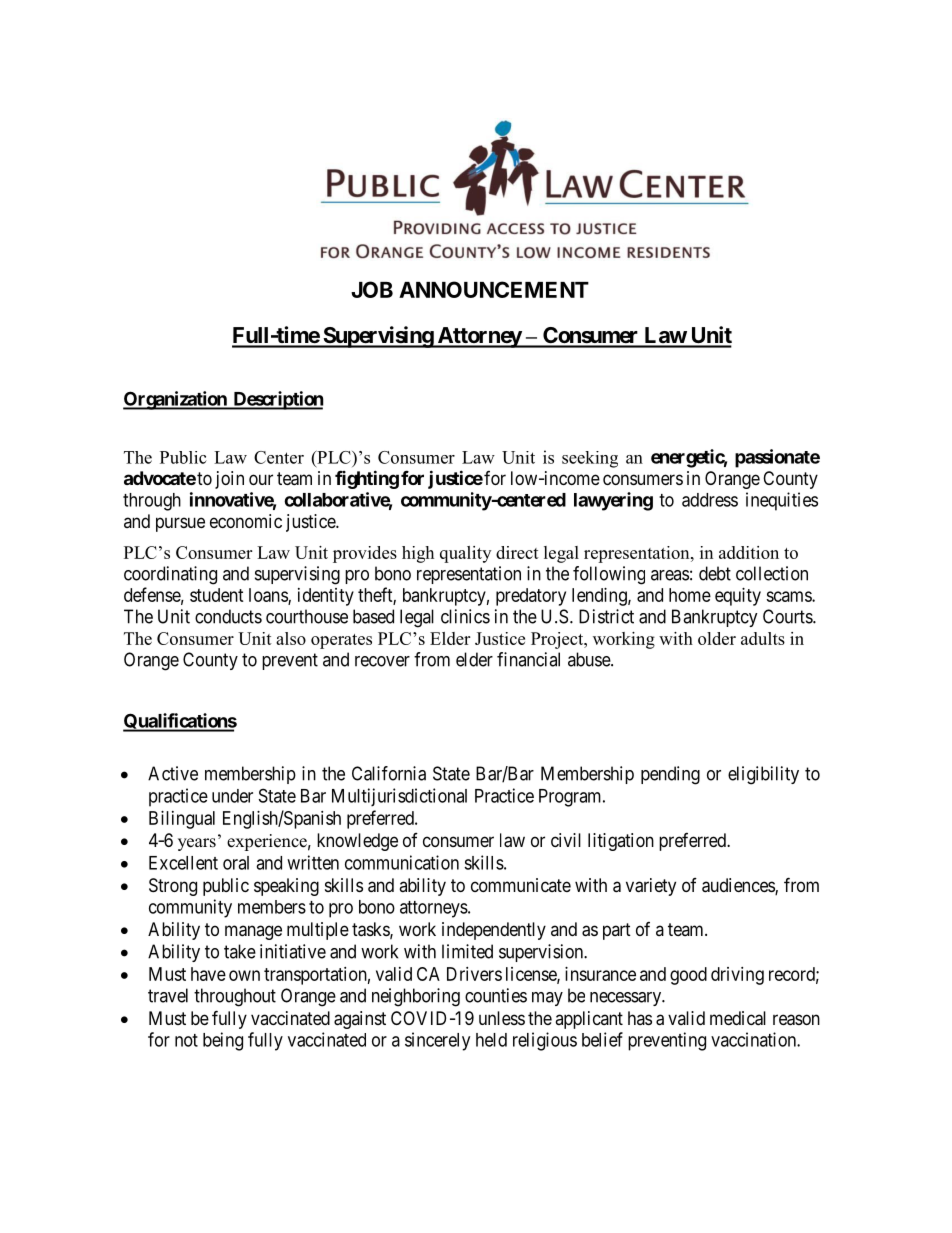 The image size is (952, 1233). What do you see at coordinates (372, 289) in the image?
I see `JOB` at bounding box center [372, 289].
